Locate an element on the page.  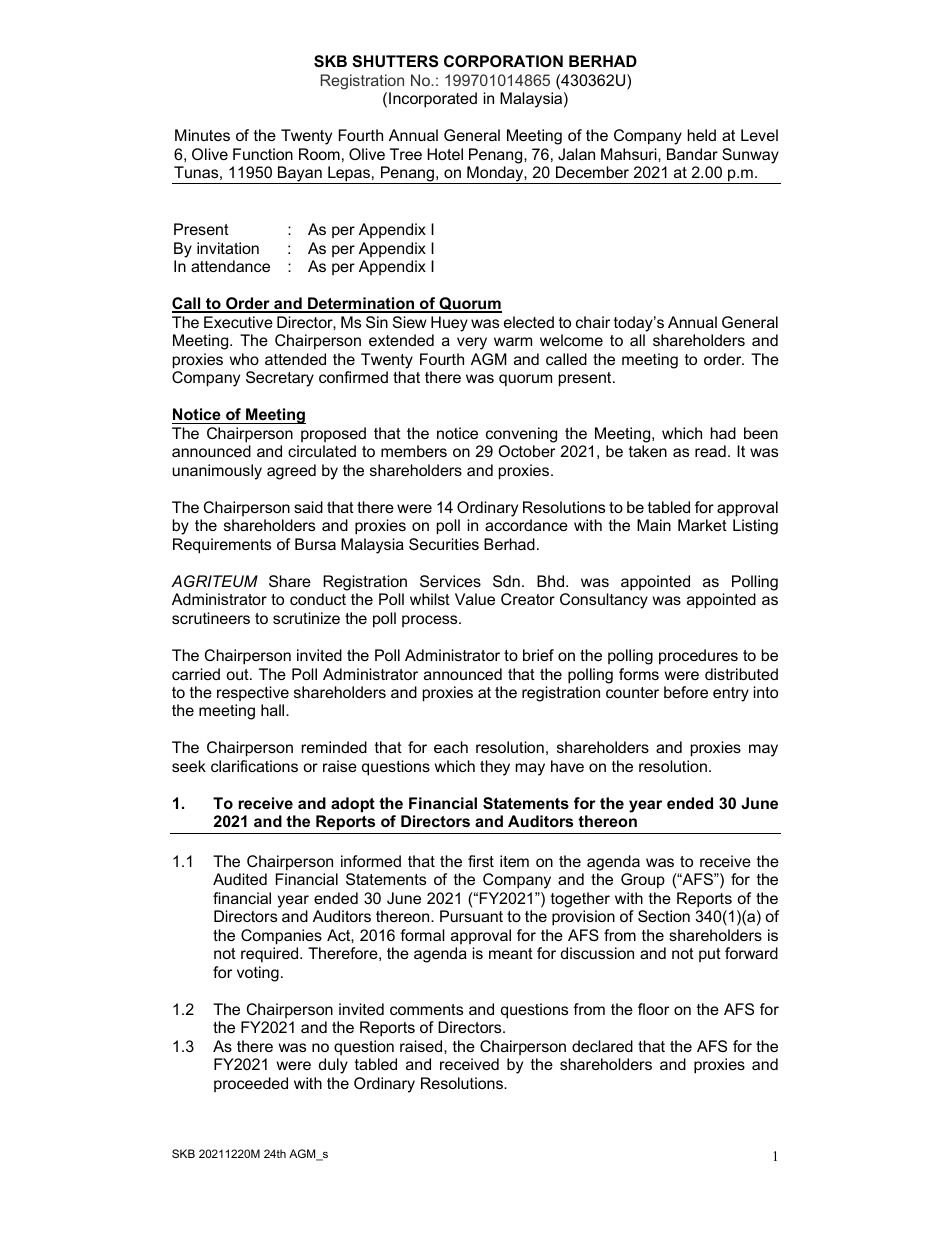
CORPORATION is located at coordinates (503, 61).
